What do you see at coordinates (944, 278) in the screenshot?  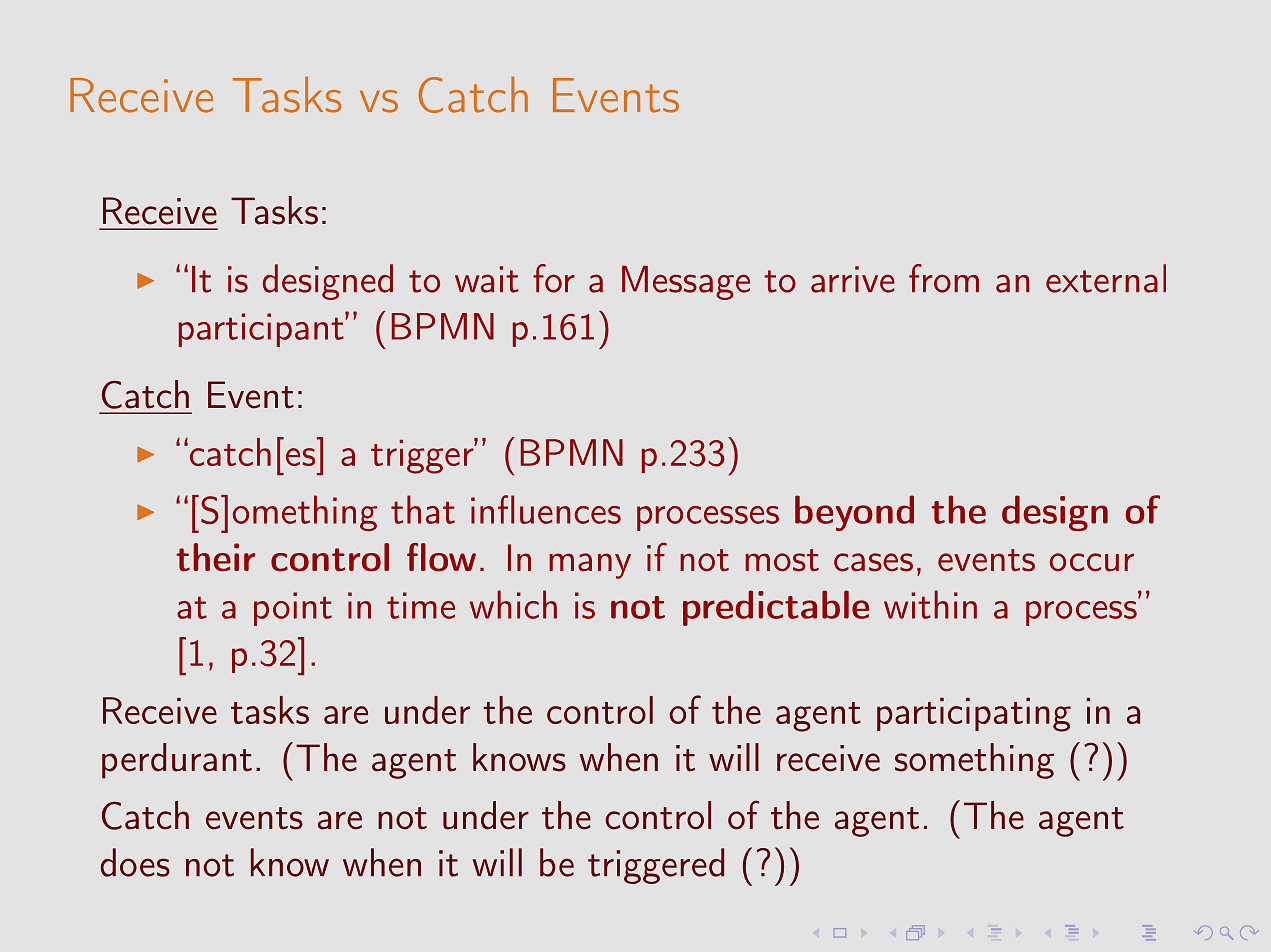 I see `from` at bounding box center [944, 278].
